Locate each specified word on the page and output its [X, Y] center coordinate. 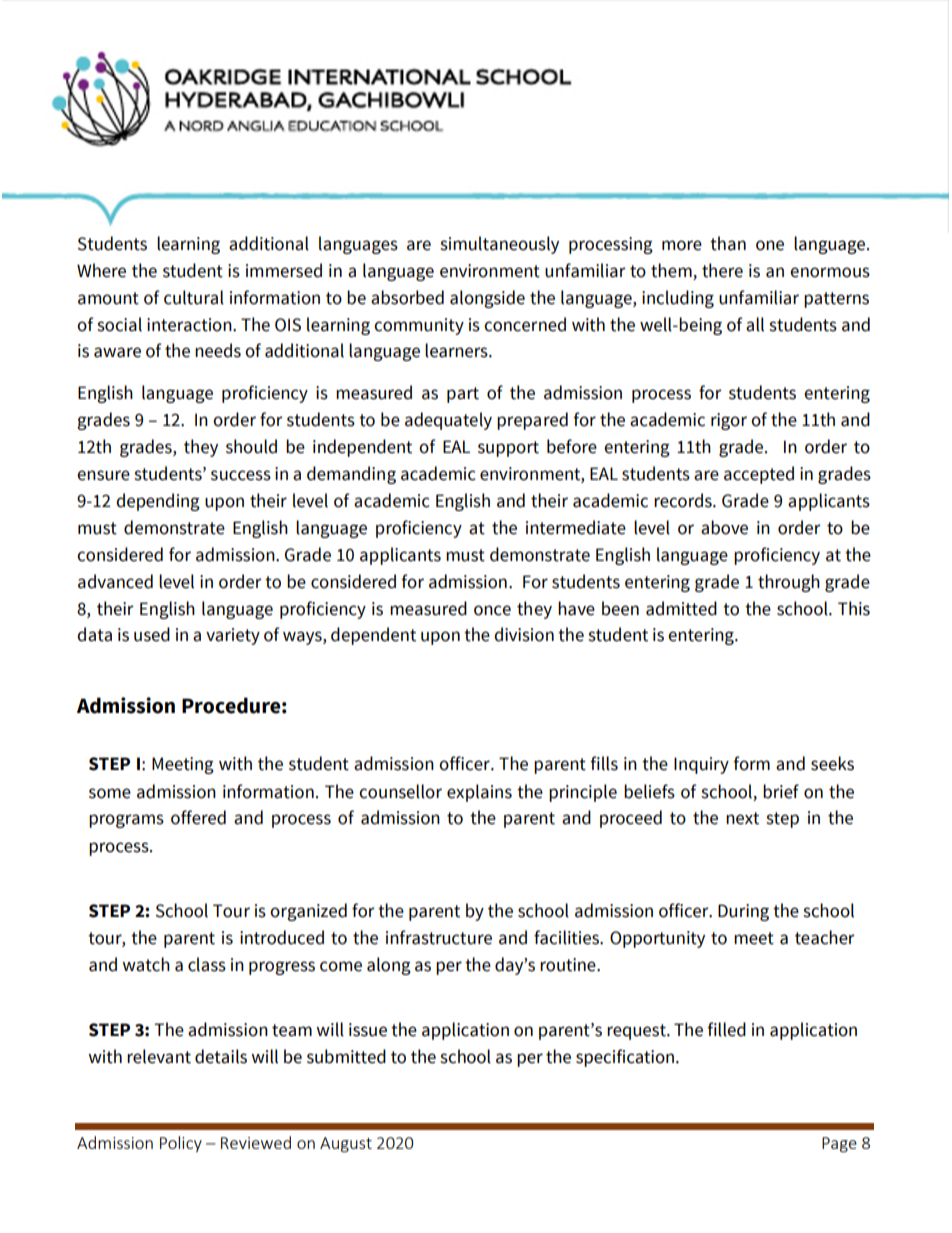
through [789, 583]
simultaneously [499, 245]
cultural [194, 297]
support [508, 449]
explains [479, 793]
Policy [181, 1144]
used [152, 634]
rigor [729, 421]
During [743, 912]
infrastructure [439, 937]
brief [781, 791]
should [251, 446]
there [722, 270]
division [524, 634]
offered [198, 817]
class [207, 964]
